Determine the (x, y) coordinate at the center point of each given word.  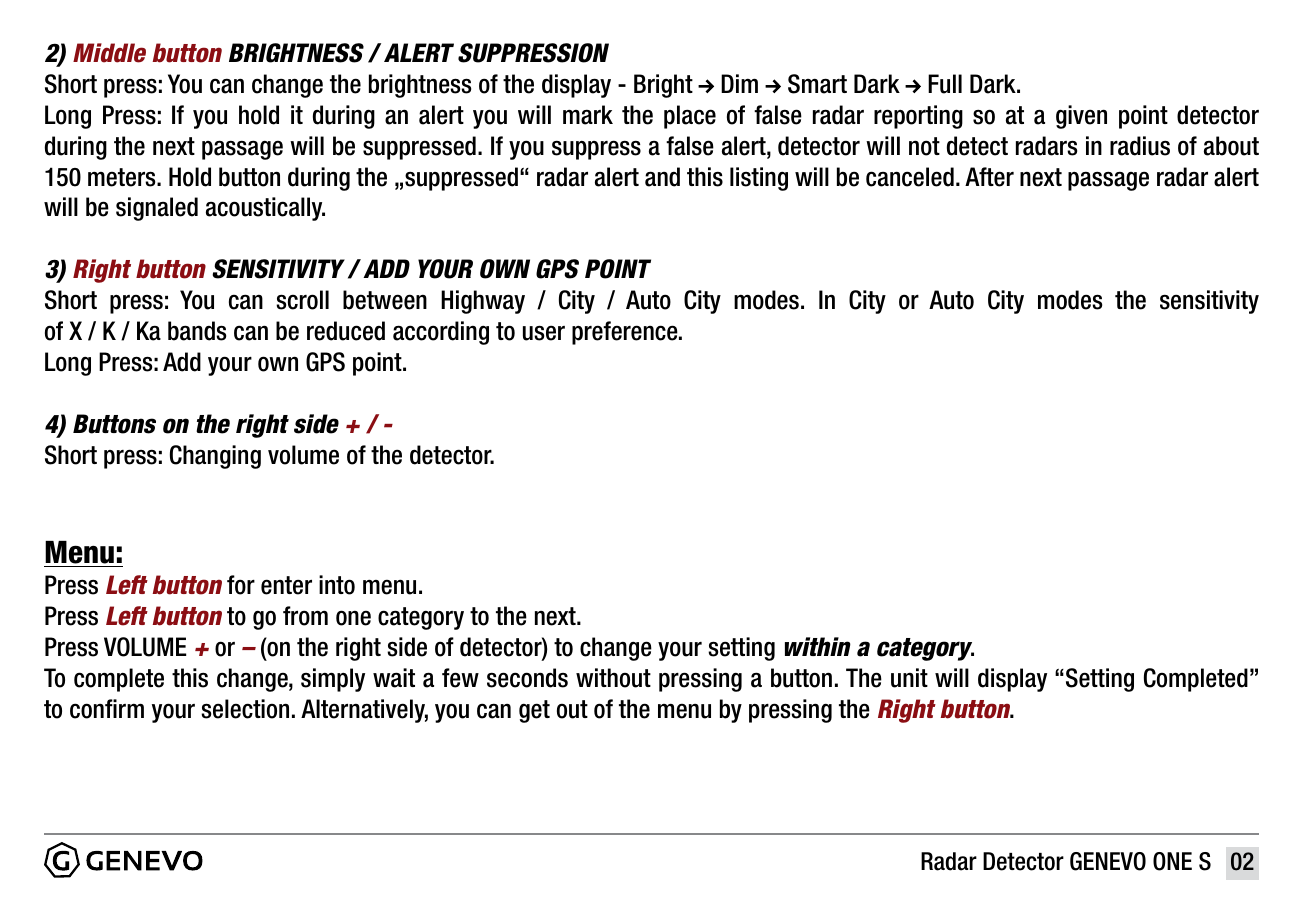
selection (245, 709)
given (1081, 117)
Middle (109, 53)
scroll (302, 300)
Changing (215, 457)
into (337, 585)
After (989, 177)
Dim (739, 83)
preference (626, 333)
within (818, 646)
